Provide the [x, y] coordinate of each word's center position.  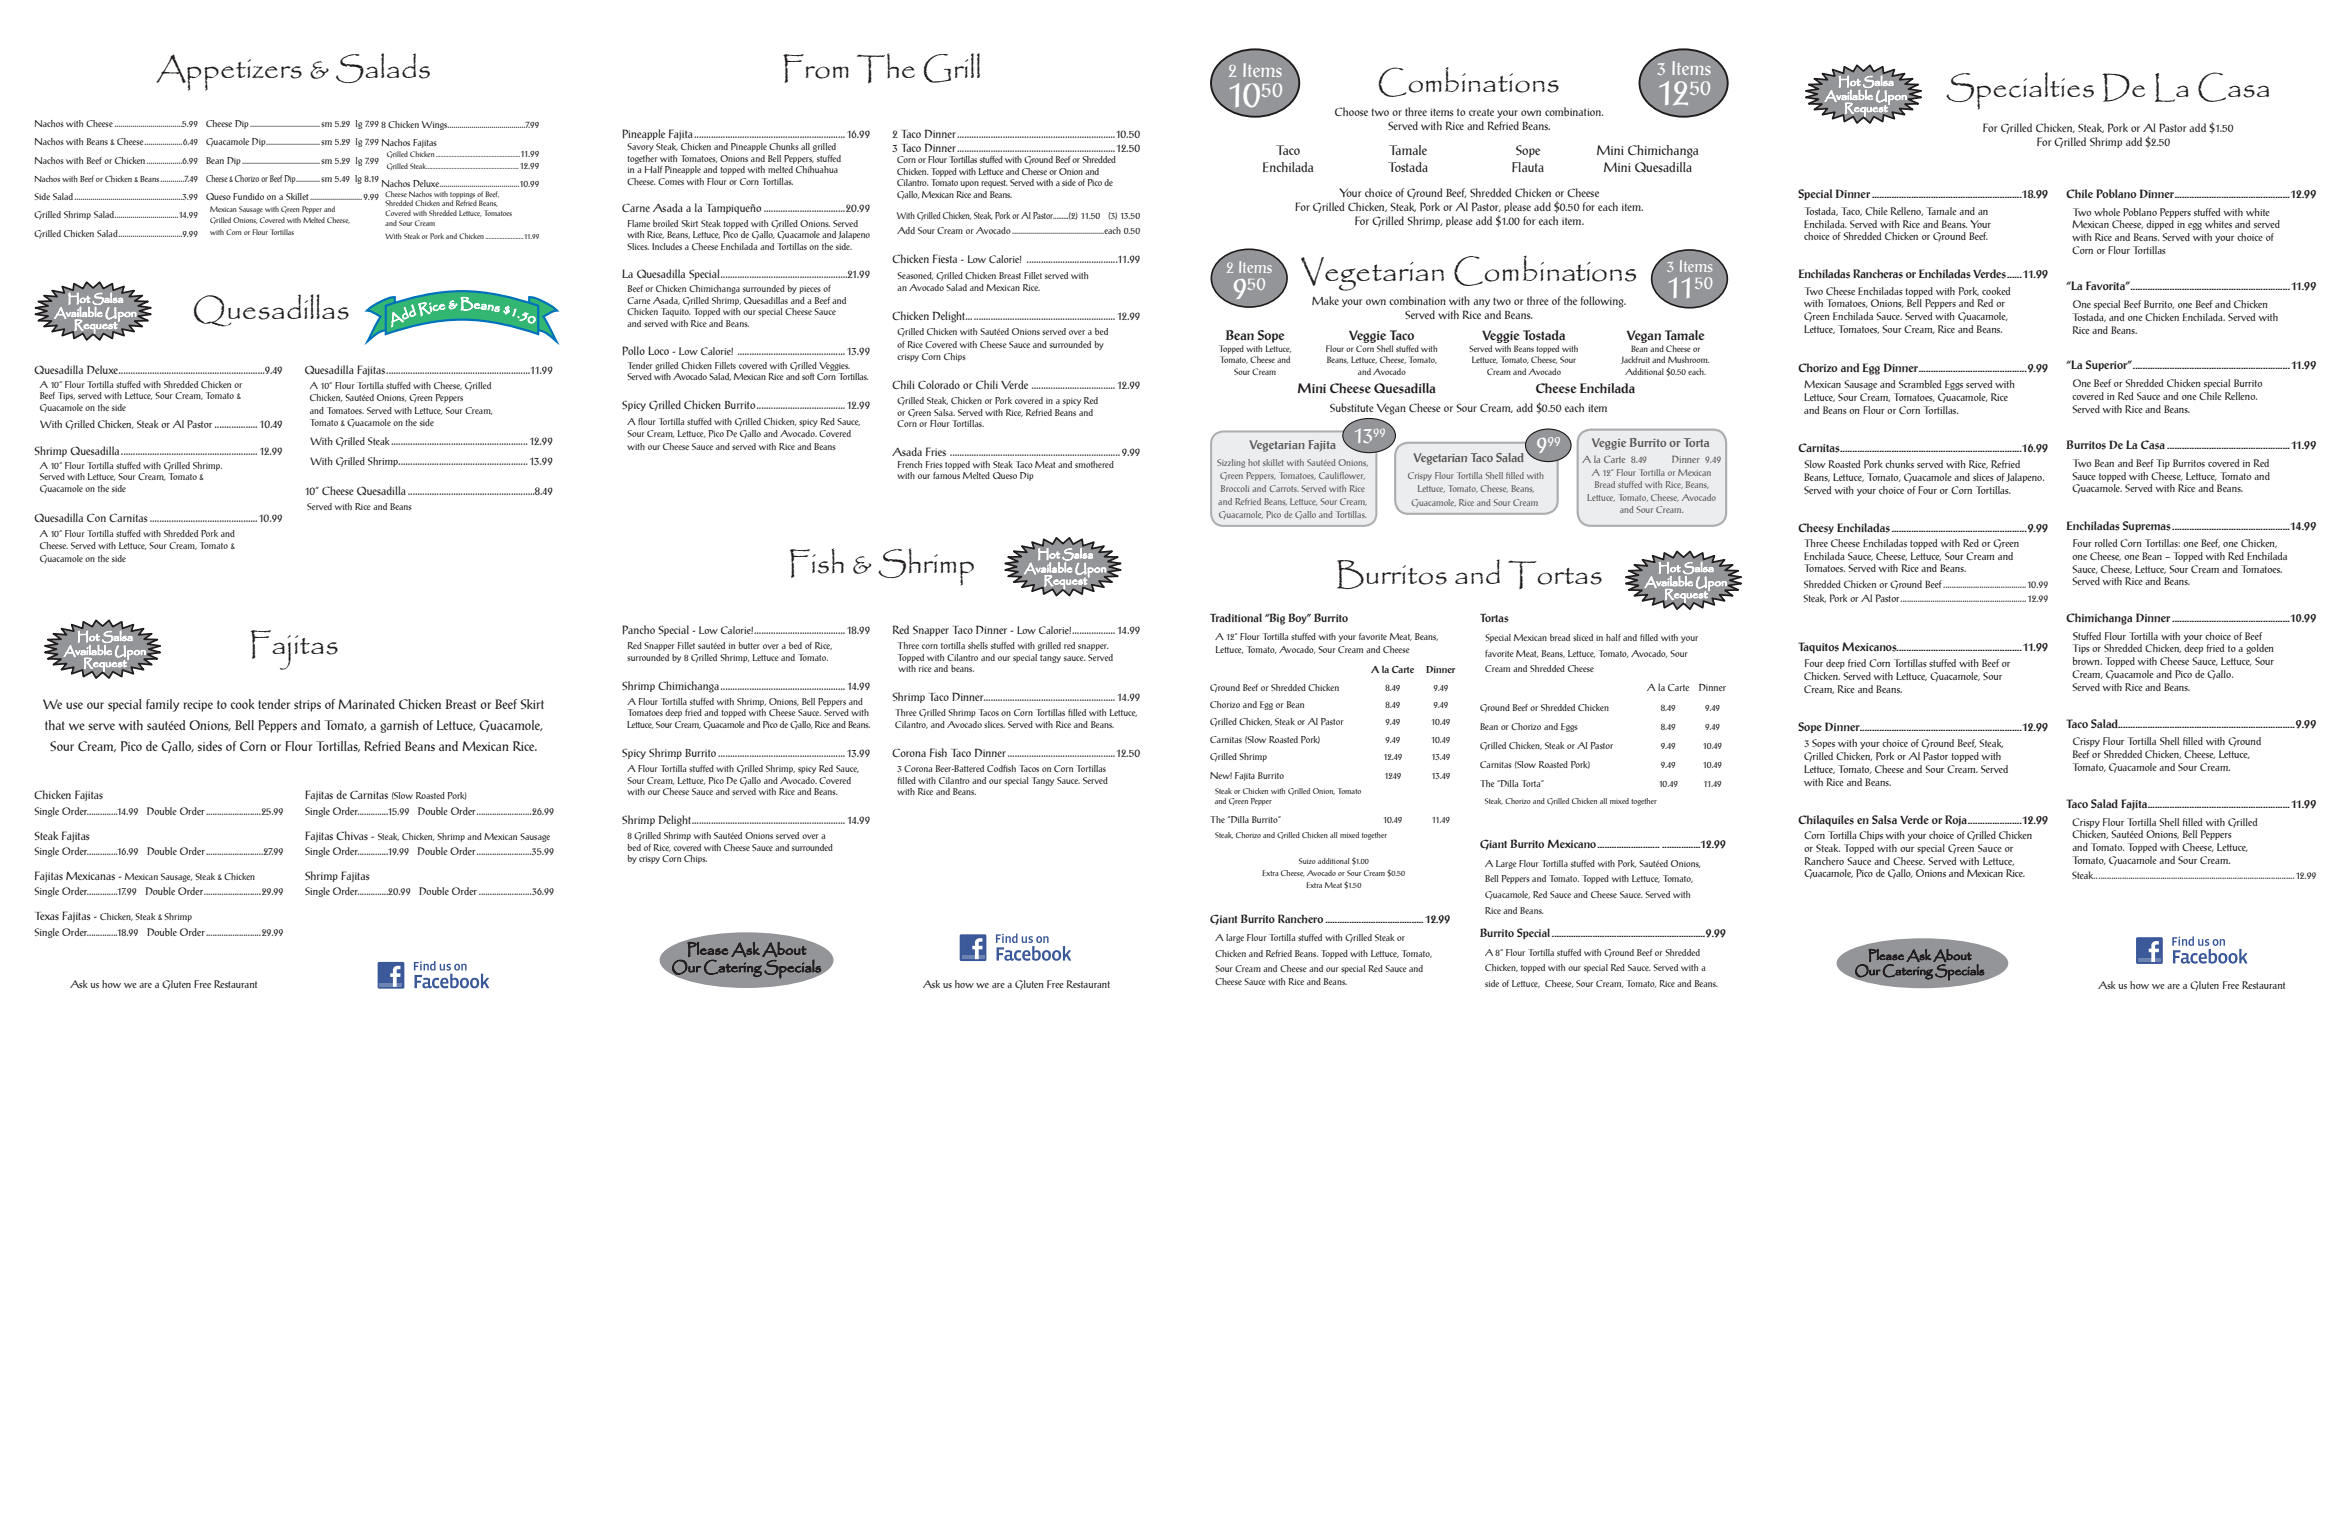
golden [2260, 649]
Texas [47, 916]
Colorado [939, 384]
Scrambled [1920, 384]
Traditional [1236, 617]
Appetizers [229, 72]
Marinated [366, 704]
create [1481, 112]
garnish [399, 726]
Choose [1351, 111]
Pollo [633, 351]
